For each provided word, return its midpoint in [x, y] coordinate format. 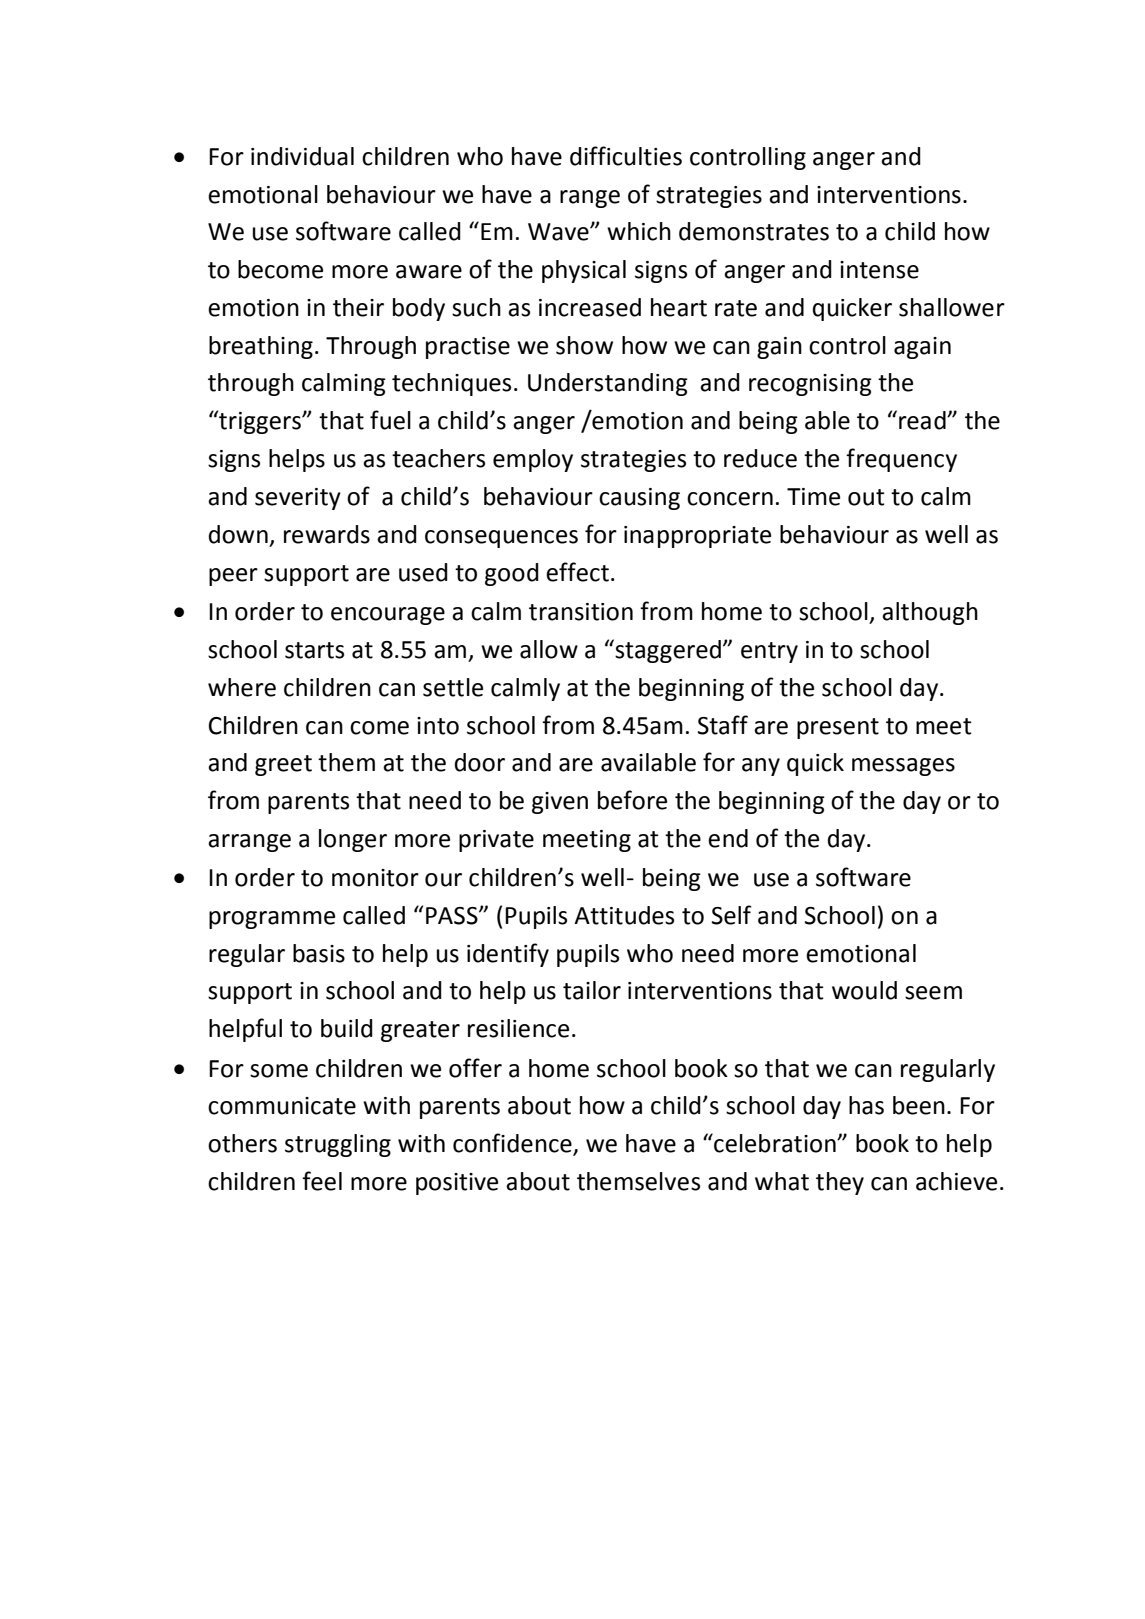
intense [879, 270]
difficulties [626, 156]
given [560, 803]
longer [353, 840]
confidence [513, 1144]
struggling [338, 1145]
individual [302, 156]
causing [639, 499]
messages [903, 767]
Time [813, 497]
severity [298, 499]
